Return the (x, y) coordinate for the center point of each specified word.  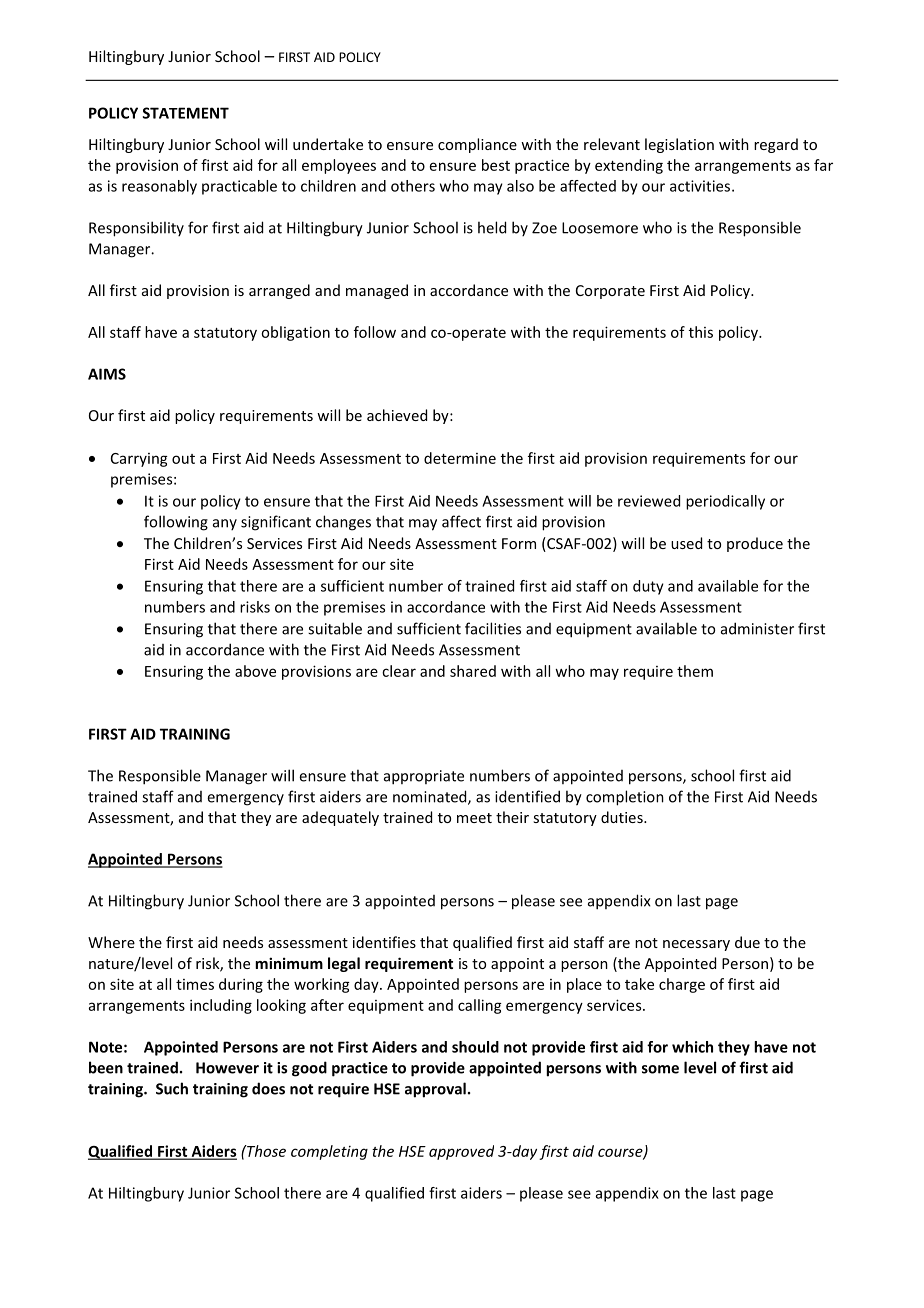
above (255, 671)
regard (776, 145)
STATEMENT (186, 113)
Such (172, 1088)
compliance (477, 145)
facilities (493, 628)
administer (757, 628)
